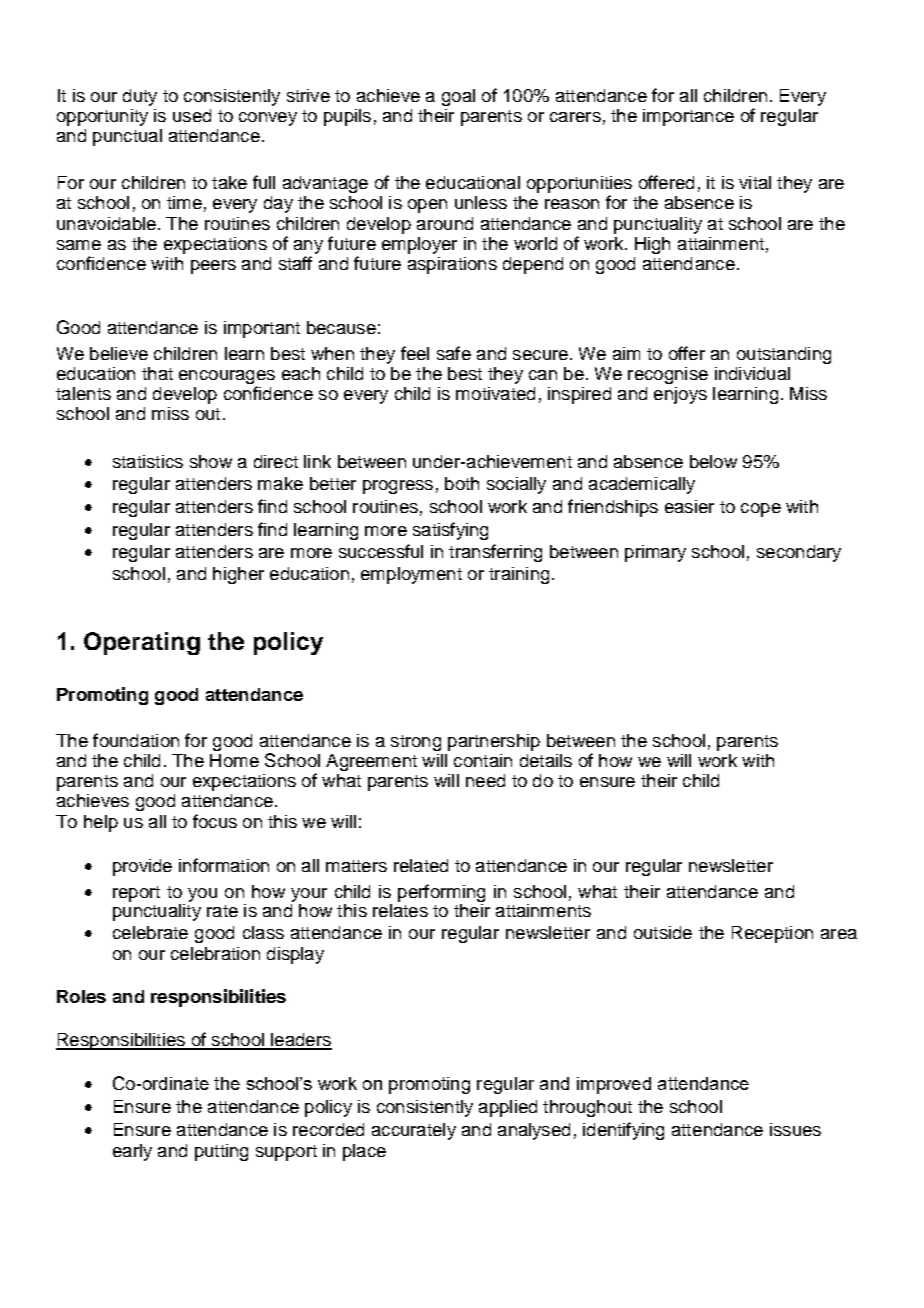 The height and width of the screenshot is (1308, 924). I want to click on outstanding, so click(784, 355).
